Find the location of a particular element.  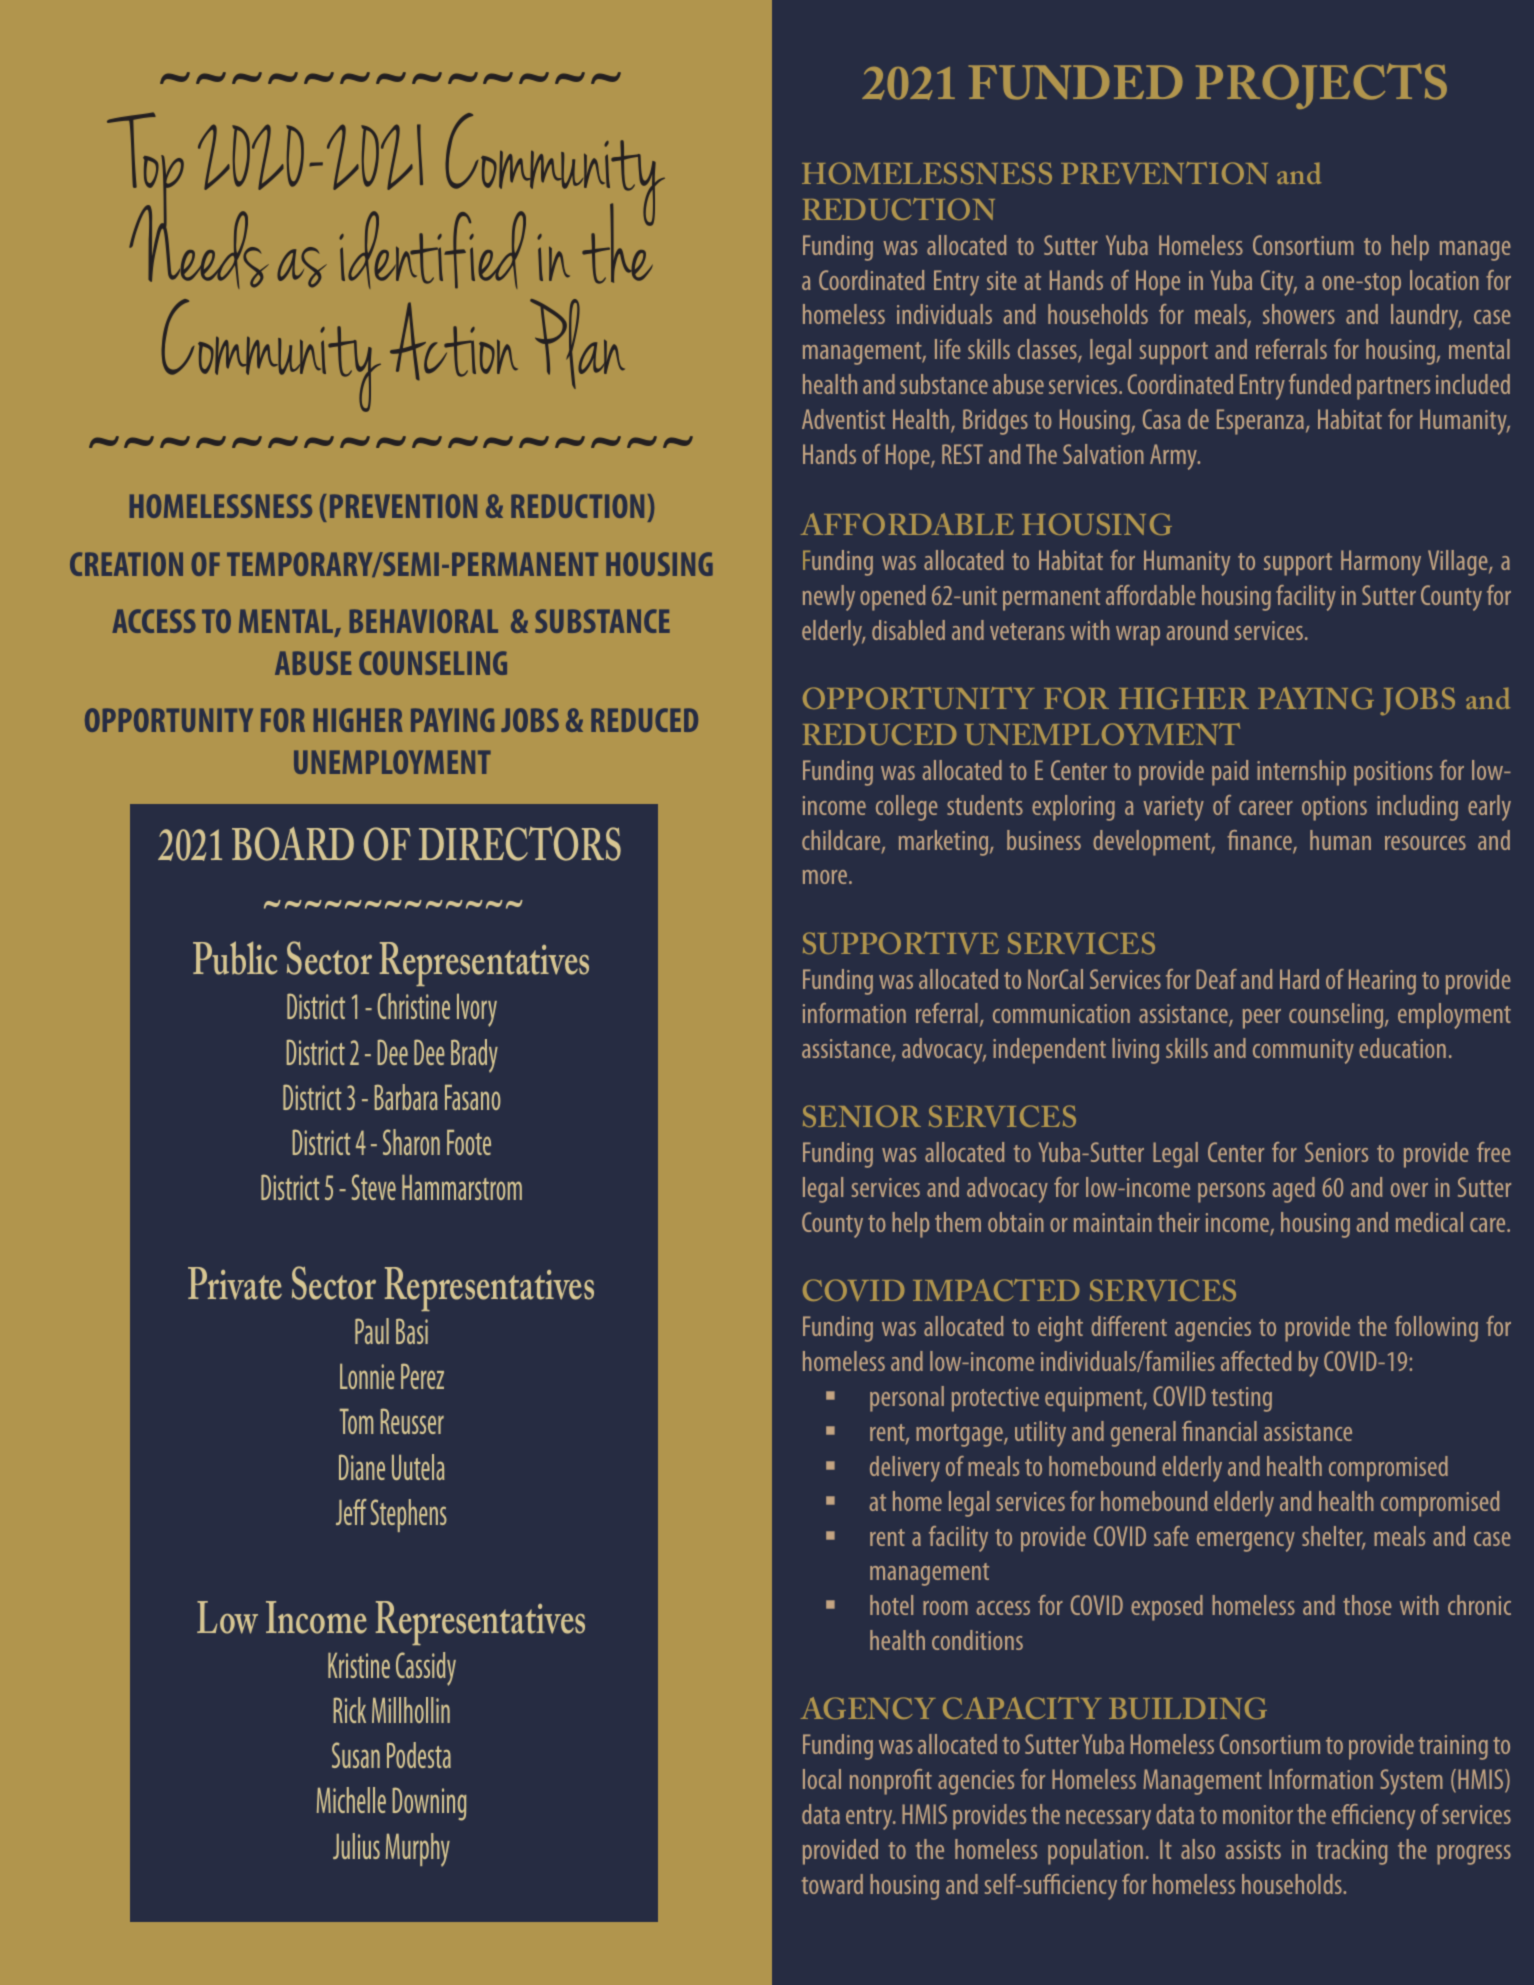

Public is located at coordinates (235, 958).
